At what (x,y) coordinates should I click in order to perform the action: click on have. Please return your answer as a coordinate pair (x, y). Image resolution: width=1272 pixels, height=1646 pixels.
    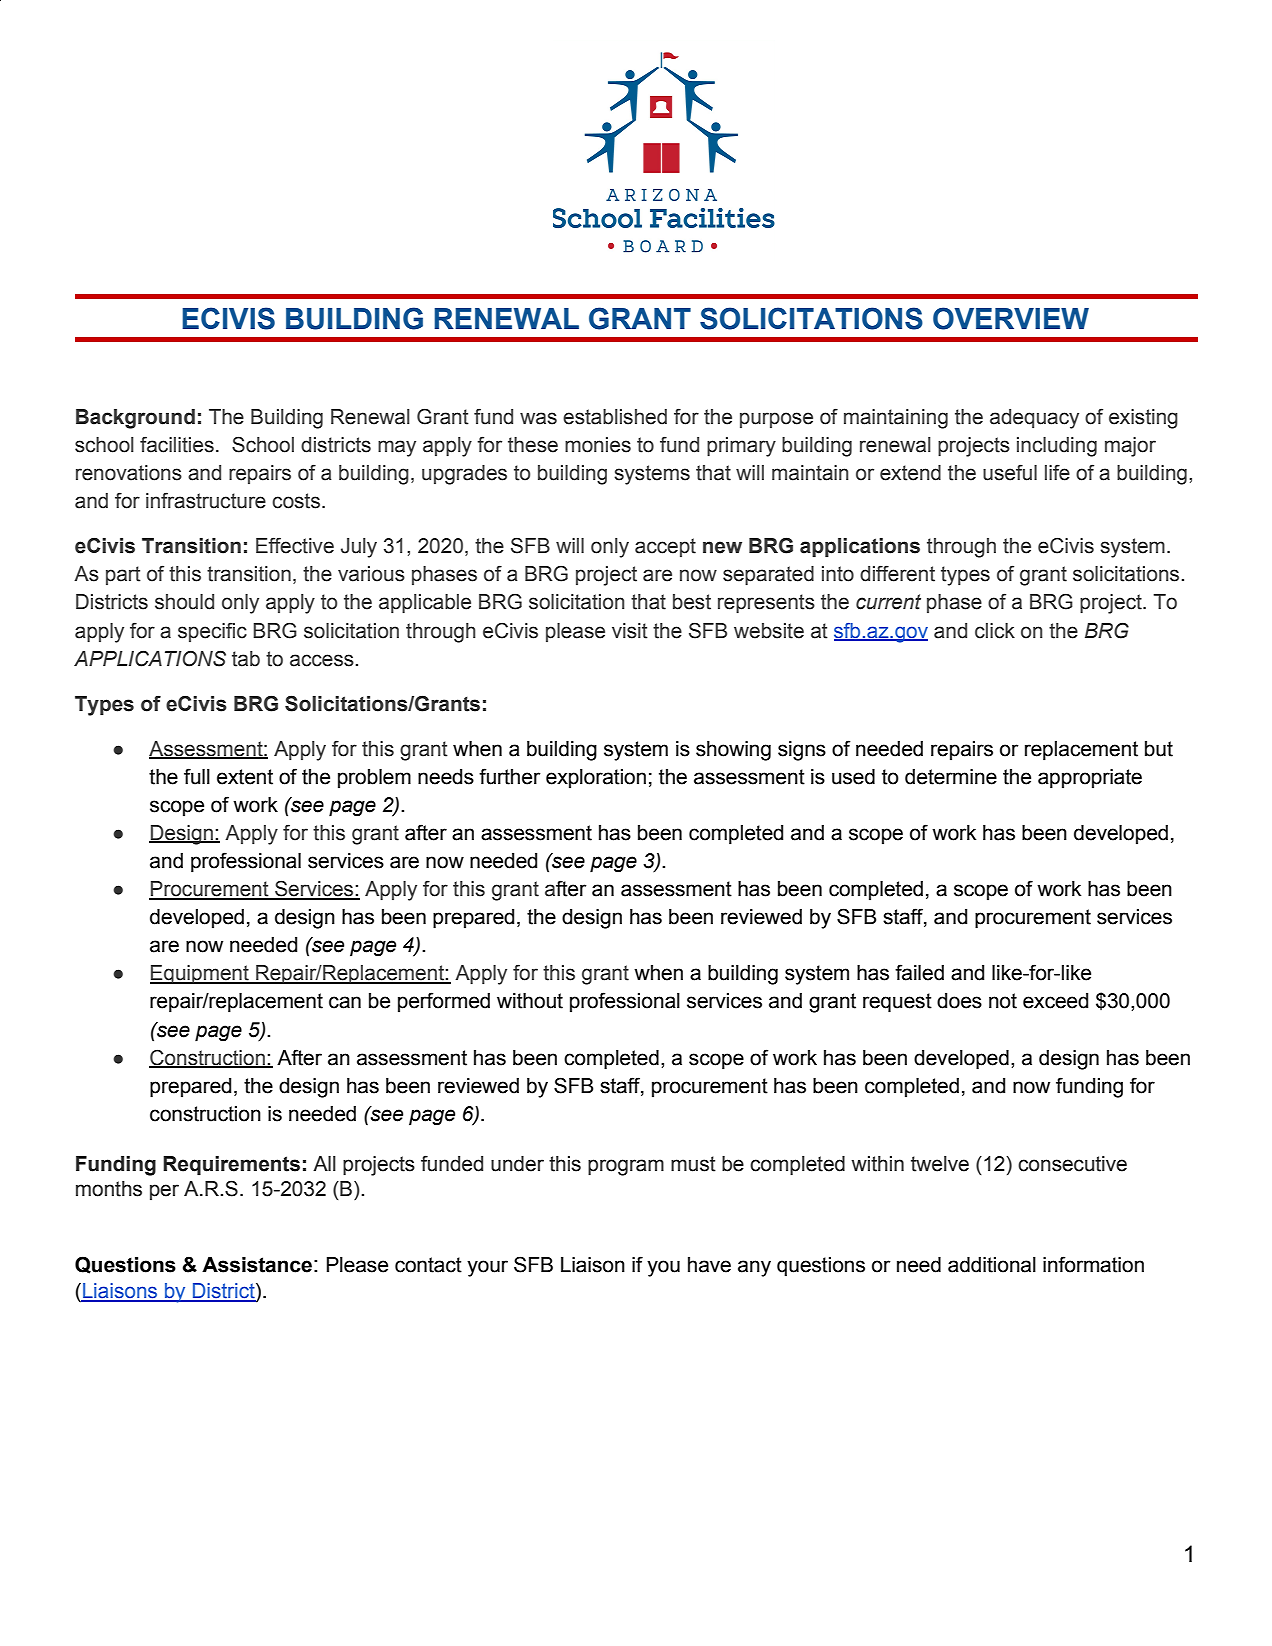
    Looking at the image, I should click on (709, 1265).
